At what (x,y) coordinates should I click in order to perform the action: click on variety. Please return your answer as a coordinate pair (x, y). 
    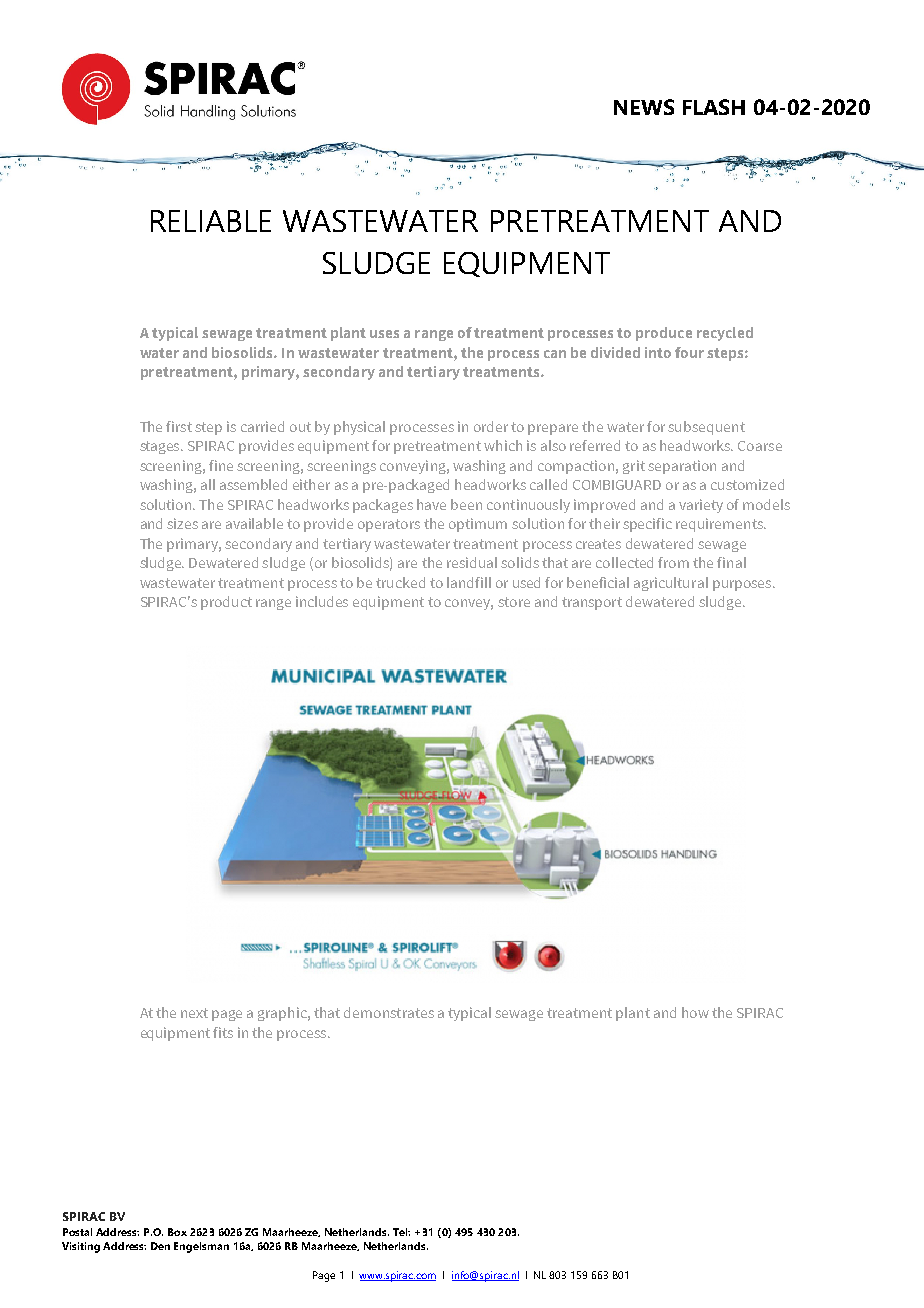
    Looking at the image, I should click on (701, 506).
